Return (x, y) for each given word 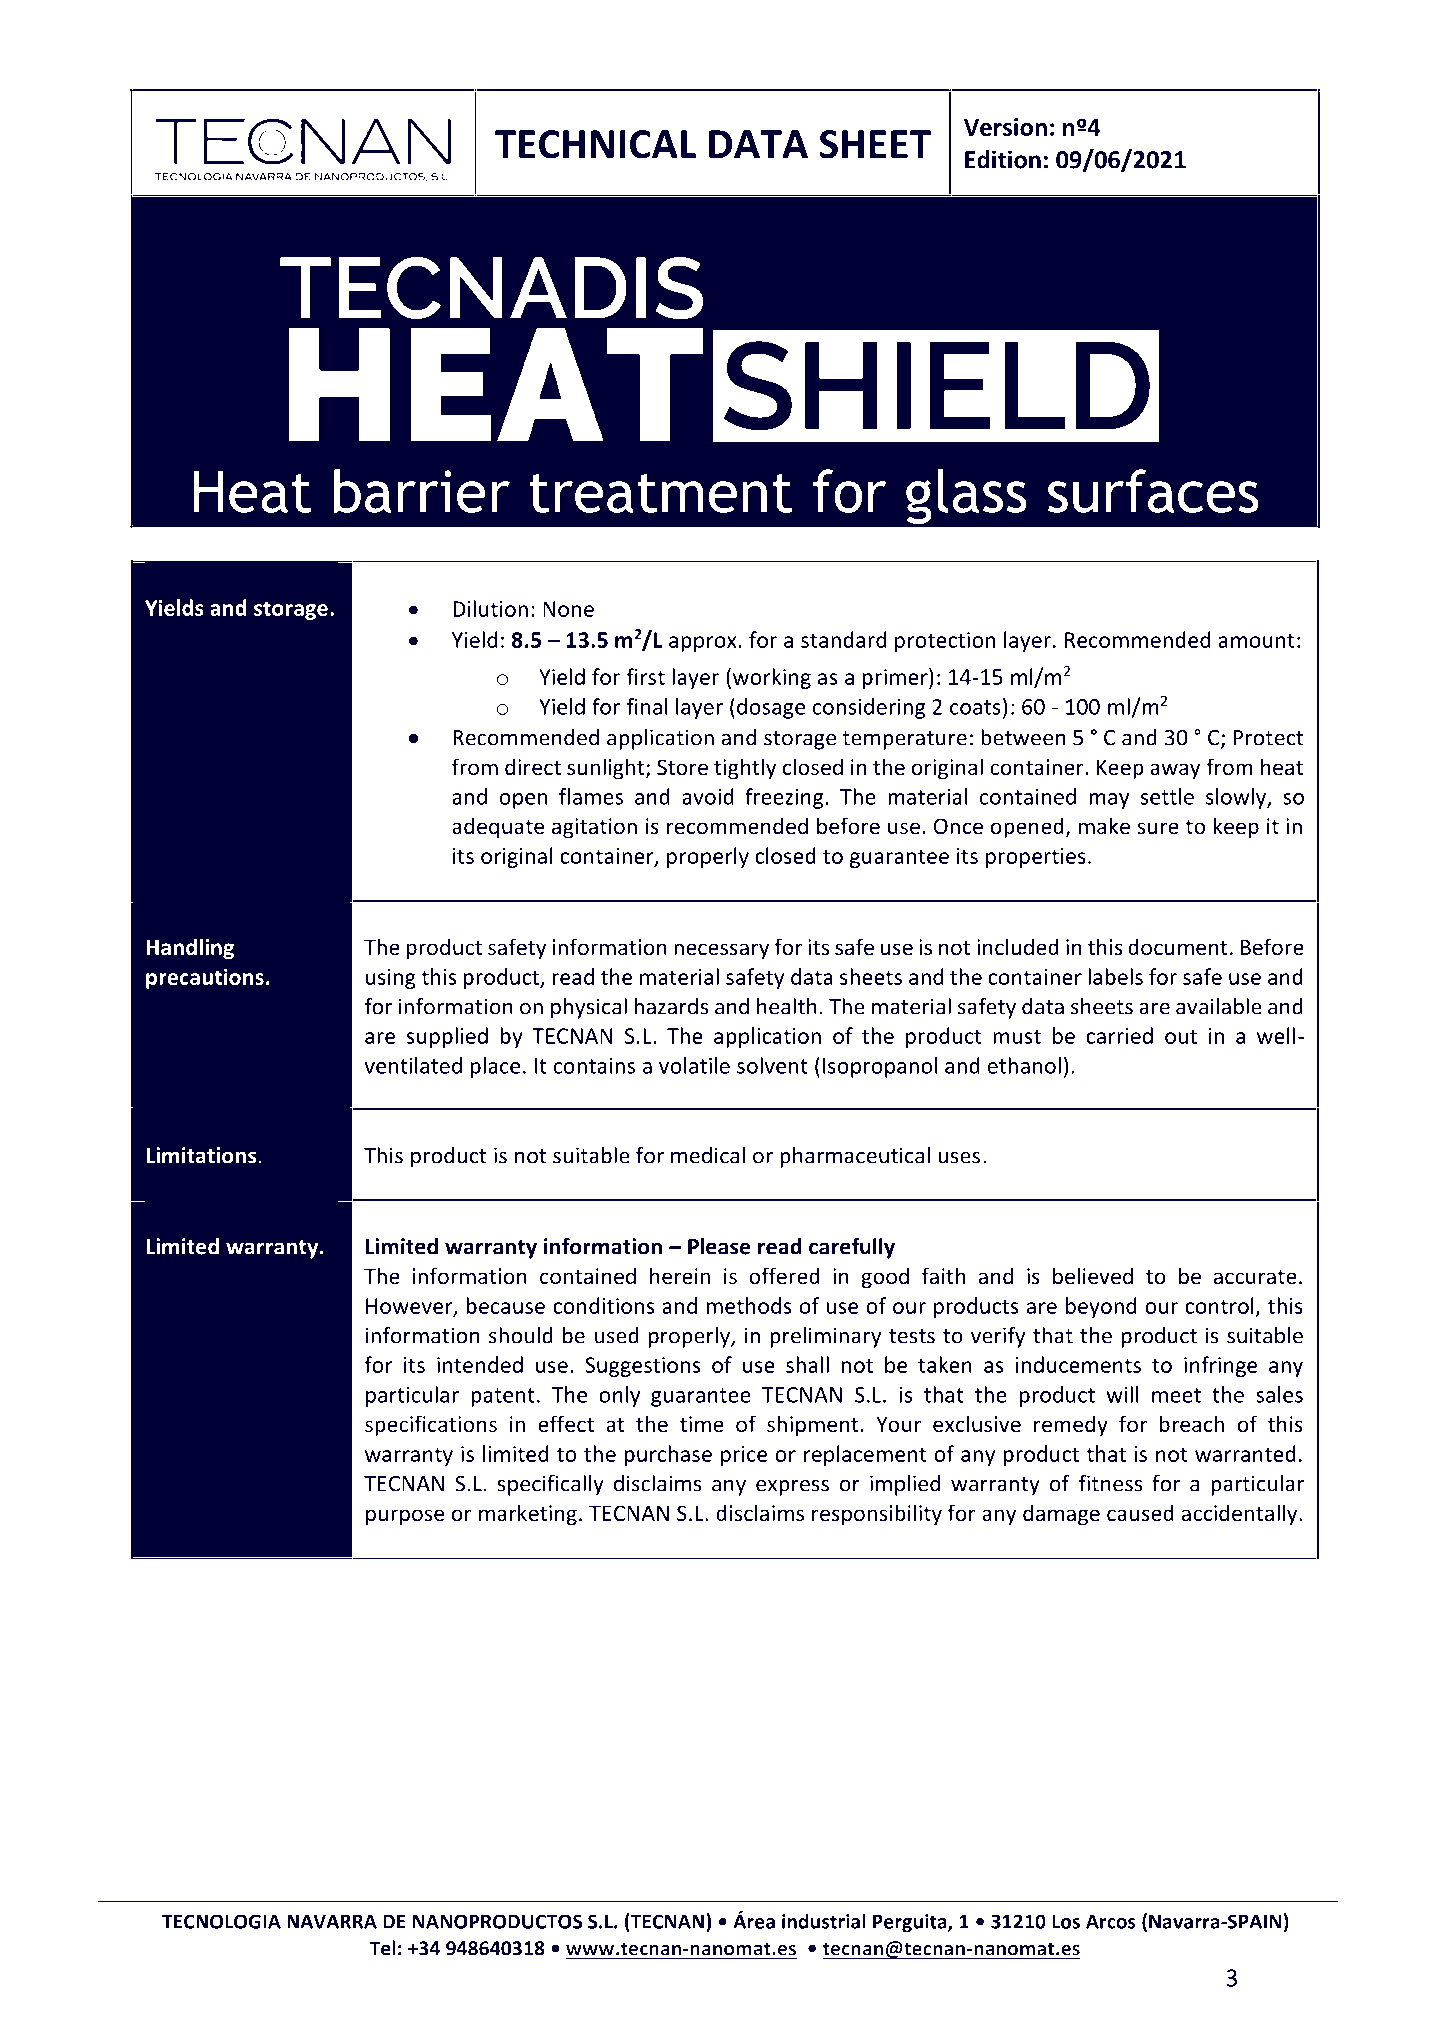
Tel (382, 1948)
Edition (1003, 159)
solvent (772, 1065)
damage (1061, 1515)
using (391, 979)
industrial (824, 1921)
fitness (1110, 1483)
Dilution (490, 608)
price (744, 1456)
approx (703, 644)
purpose (405, 1517)
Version (1005, 127)
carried (1119, 1035)
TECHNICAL (595, 144)
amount (1256, 640)
